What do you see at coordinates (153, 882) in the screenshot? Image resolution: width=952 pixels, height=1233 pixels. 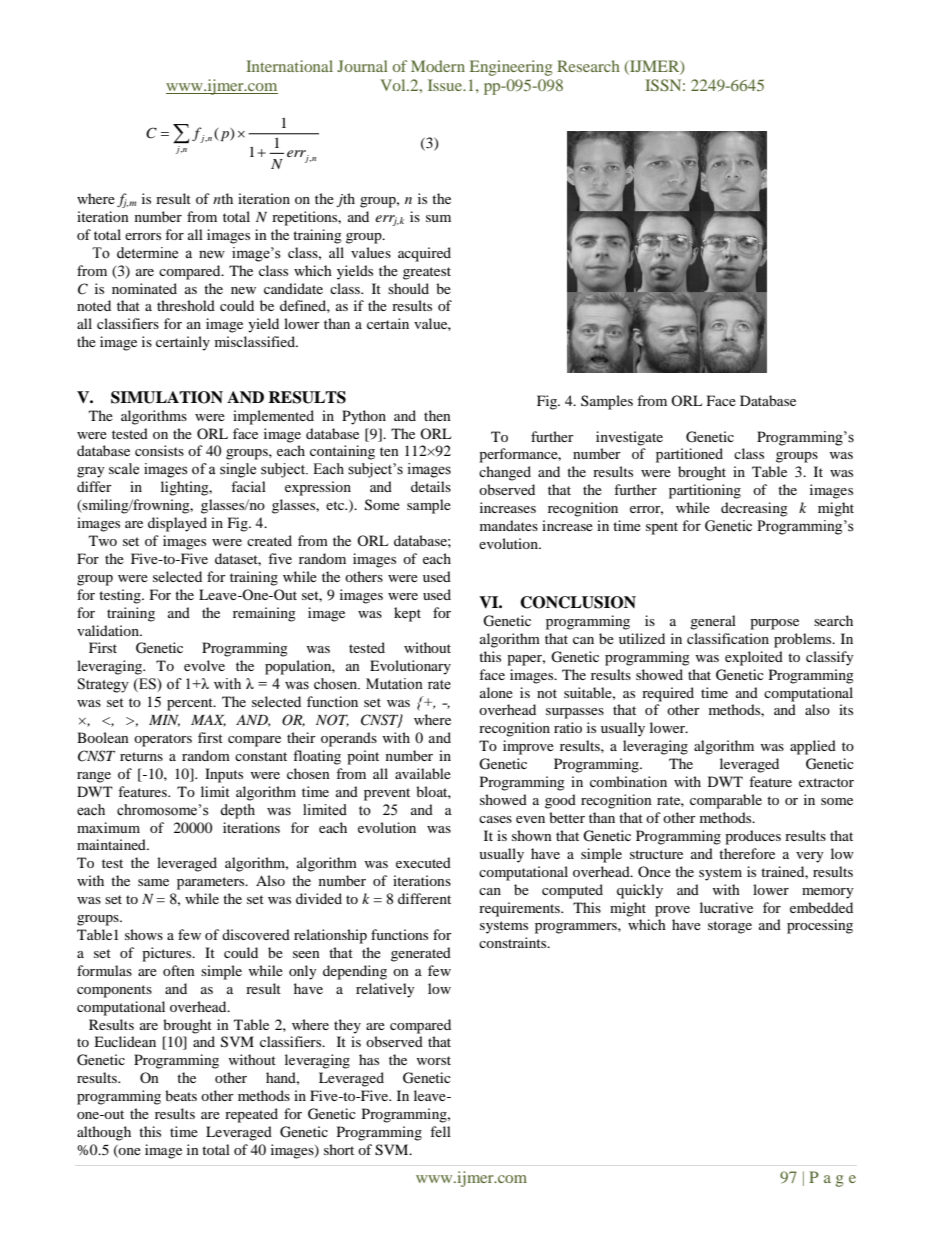 I see `same` at bounding box center [153, 882].
